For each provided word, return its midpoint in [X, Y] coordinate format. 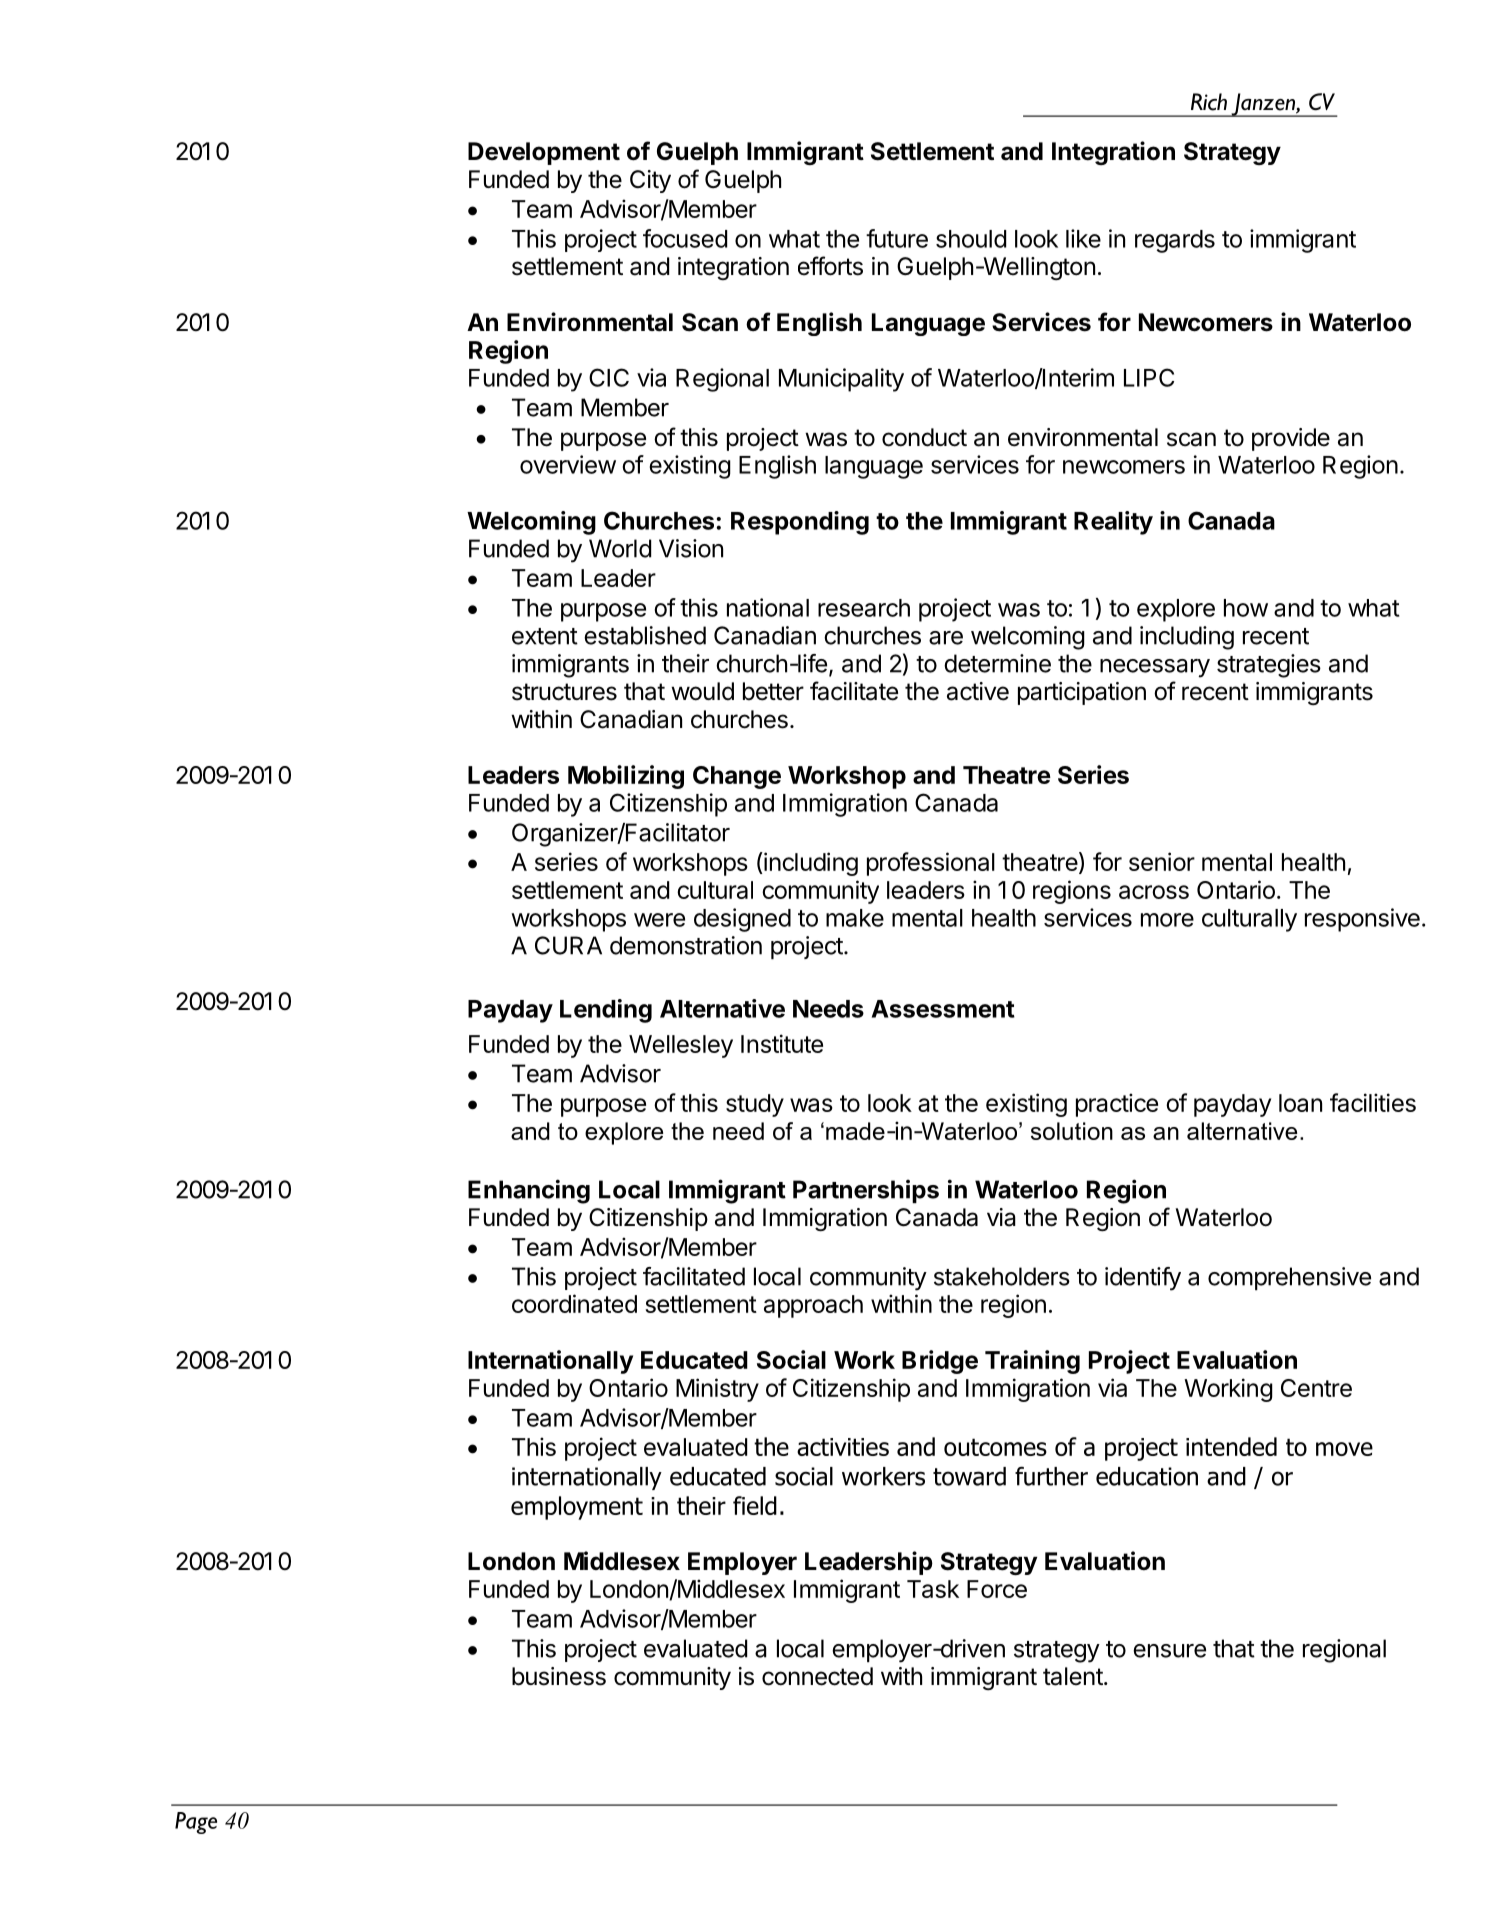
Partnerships [866, 1191]
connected [817, 1676]
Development [544, 153]
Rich [1209, 102]
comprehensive [1289, 1278]
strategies [1269, 666]
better [773, 691]
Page [196, 1823]
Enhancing [529, 1191]
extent [545, 636]
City [650, 181]
